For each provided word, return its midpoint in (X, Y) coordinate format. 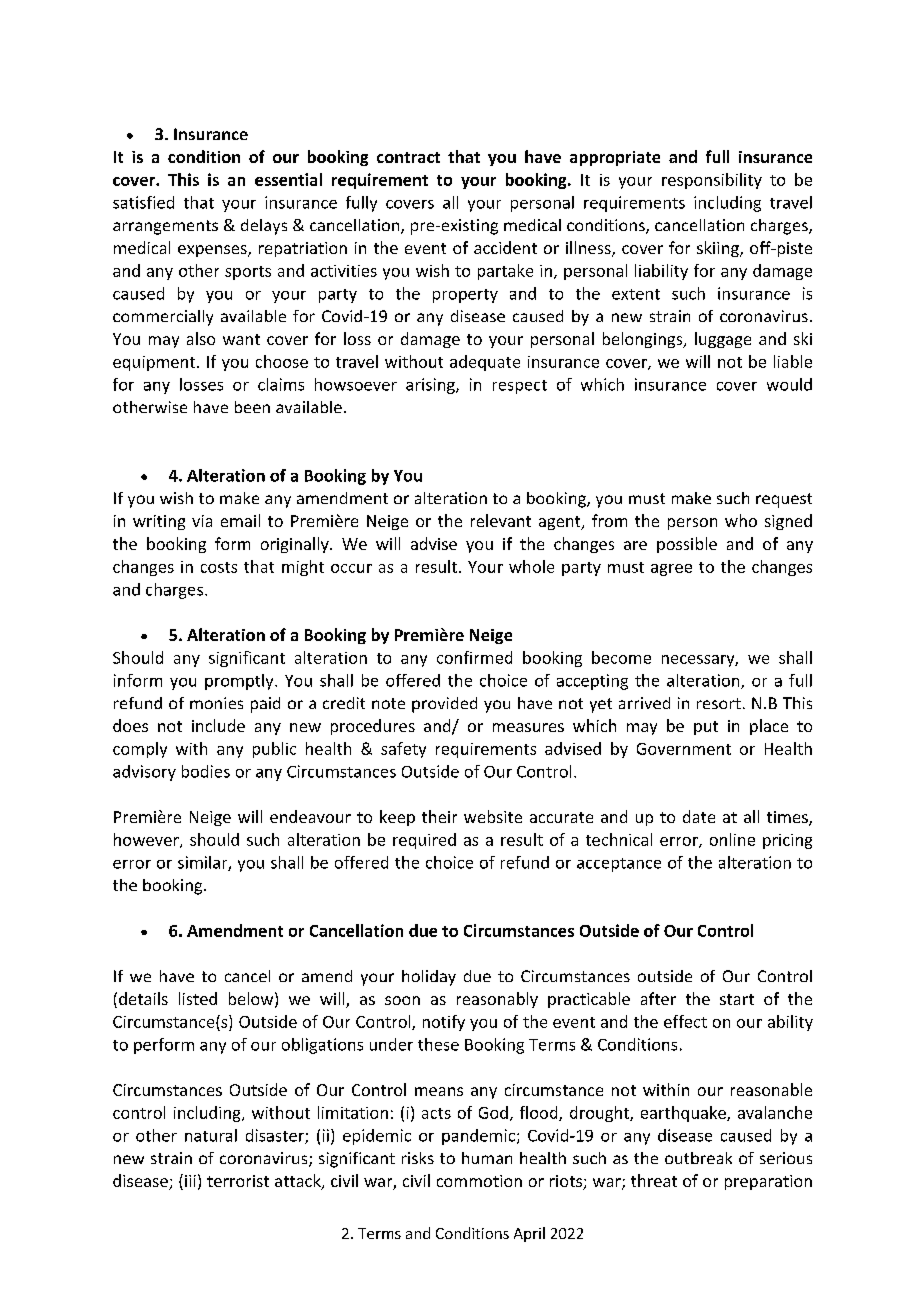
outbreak (698, 1158)
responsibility (712, 181)
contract (408, 157)
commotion (479, 1181)
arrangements (165, 227)
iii (190, 1181)
